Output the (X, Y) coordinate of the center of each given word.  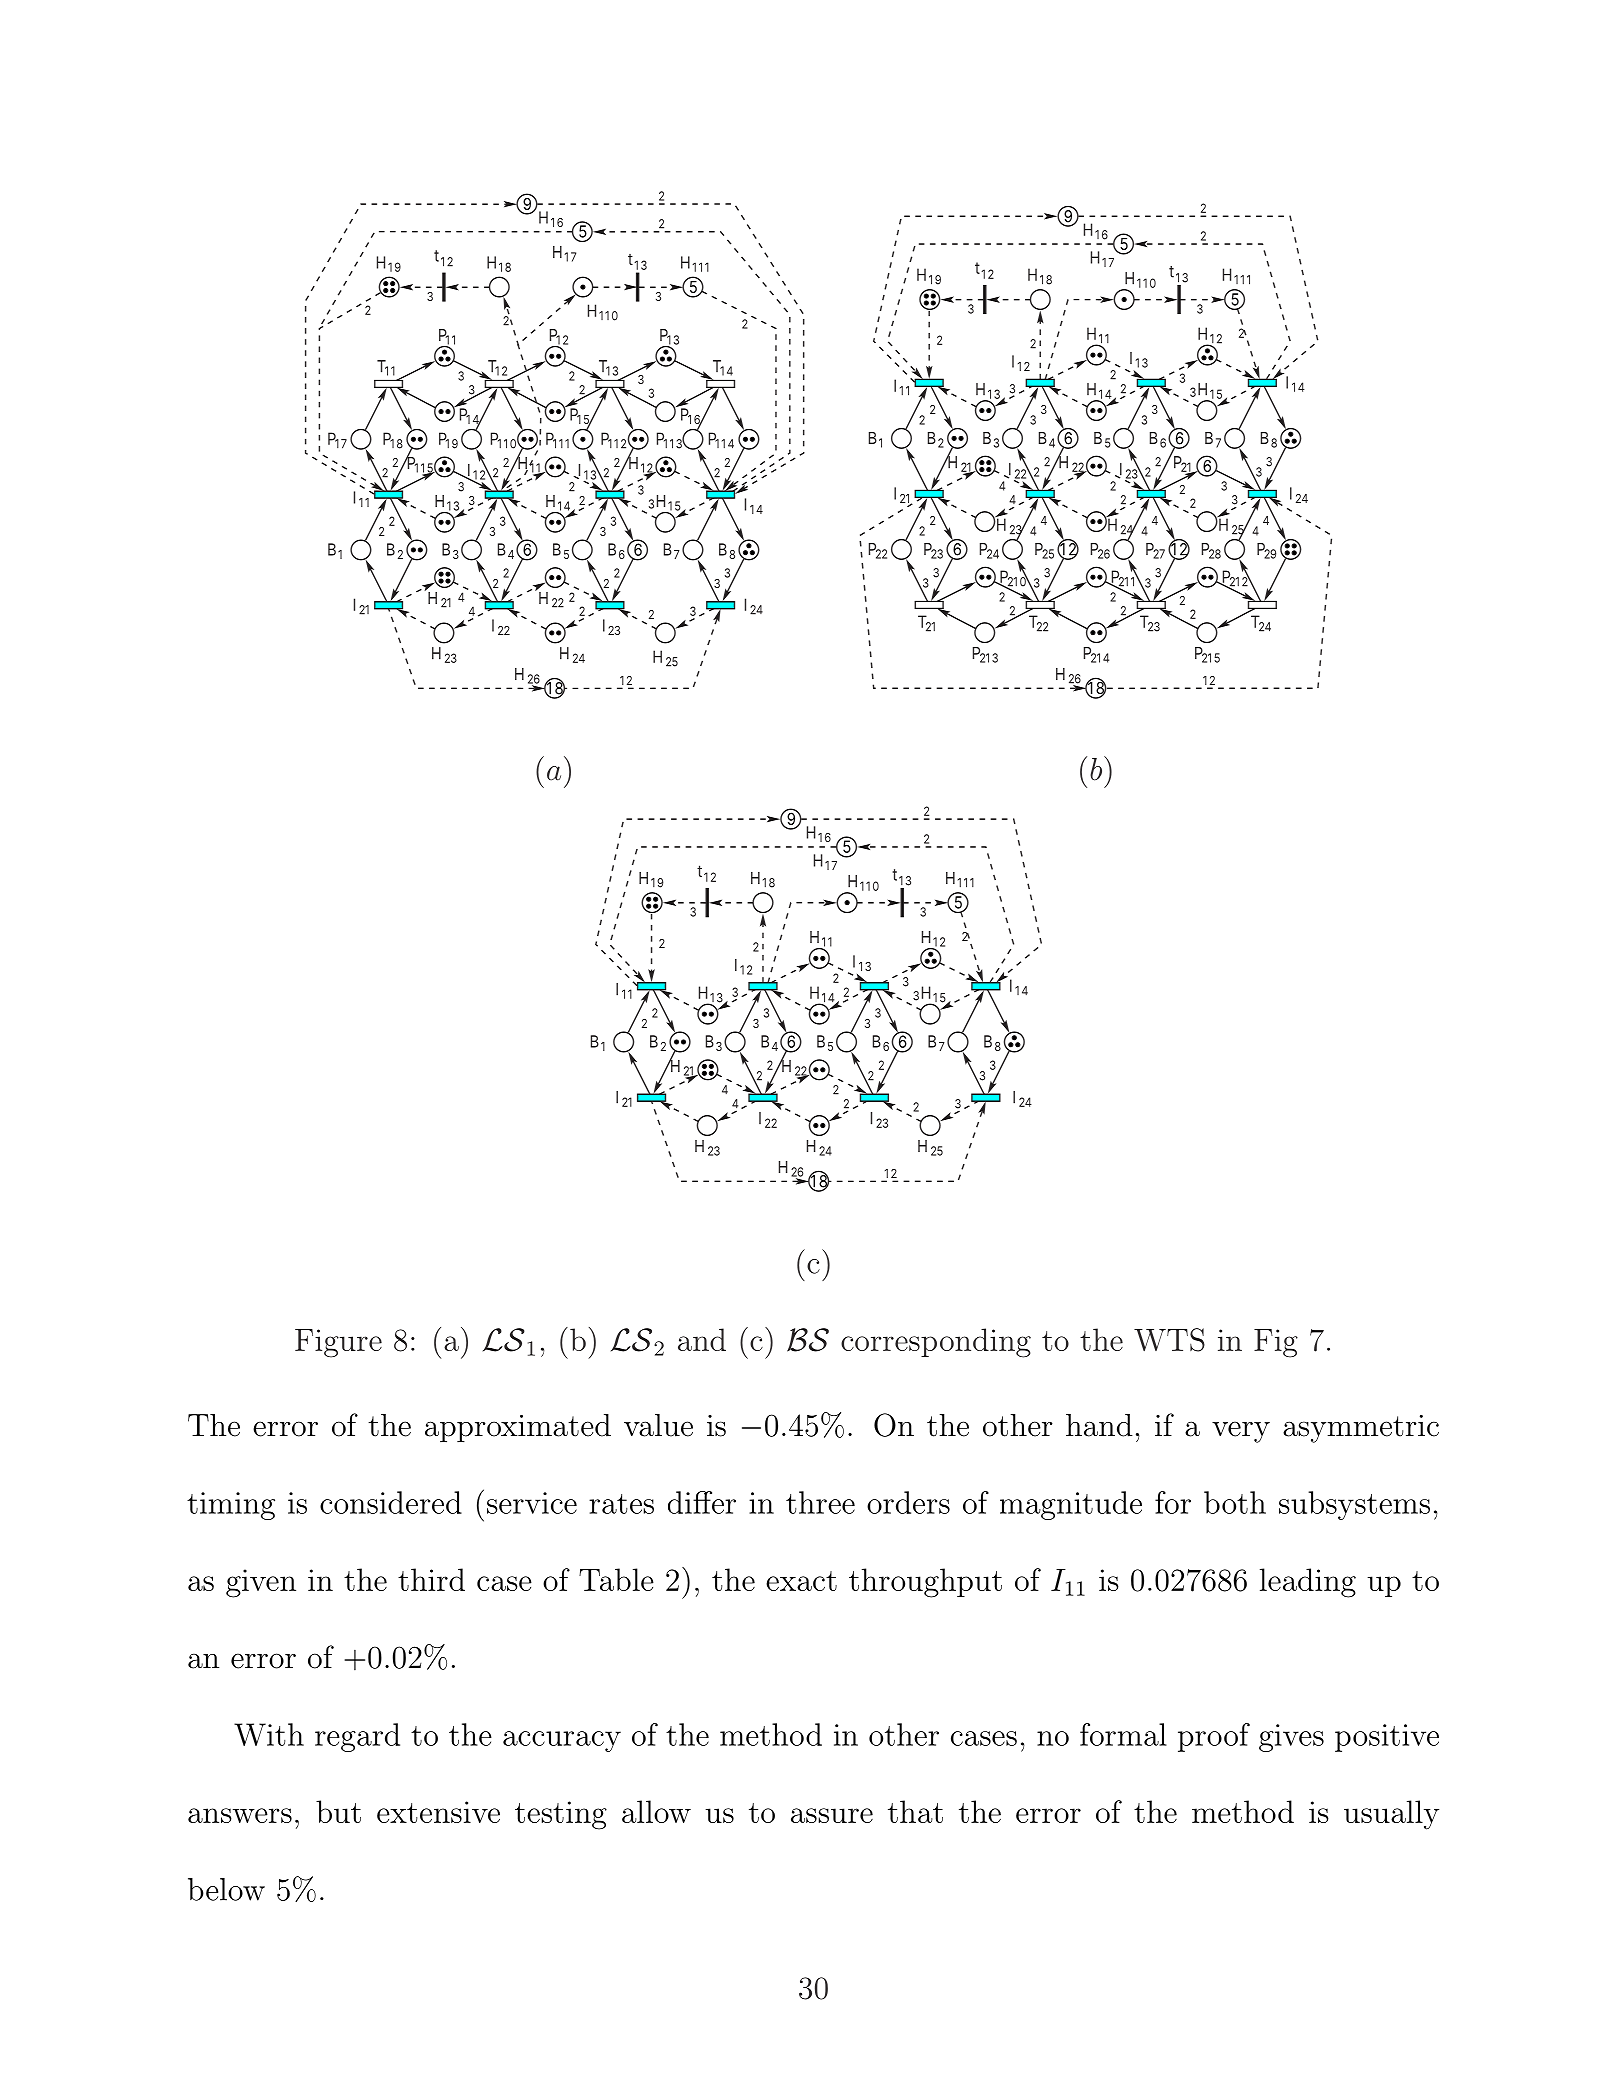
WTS (1169, 1340)
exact (801, 1581)
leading (1308, 1583)
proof (1214, 1737)
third (431, 1579)
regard (357, 1737)
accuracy (562, 1741)
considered (391, 1502)
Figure (338, 1343)
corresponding (936, 1343)
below (226, 1889)
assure (832, 1815)
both (1235, 1502)
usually (1391, 1815)
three (820, 1502)
